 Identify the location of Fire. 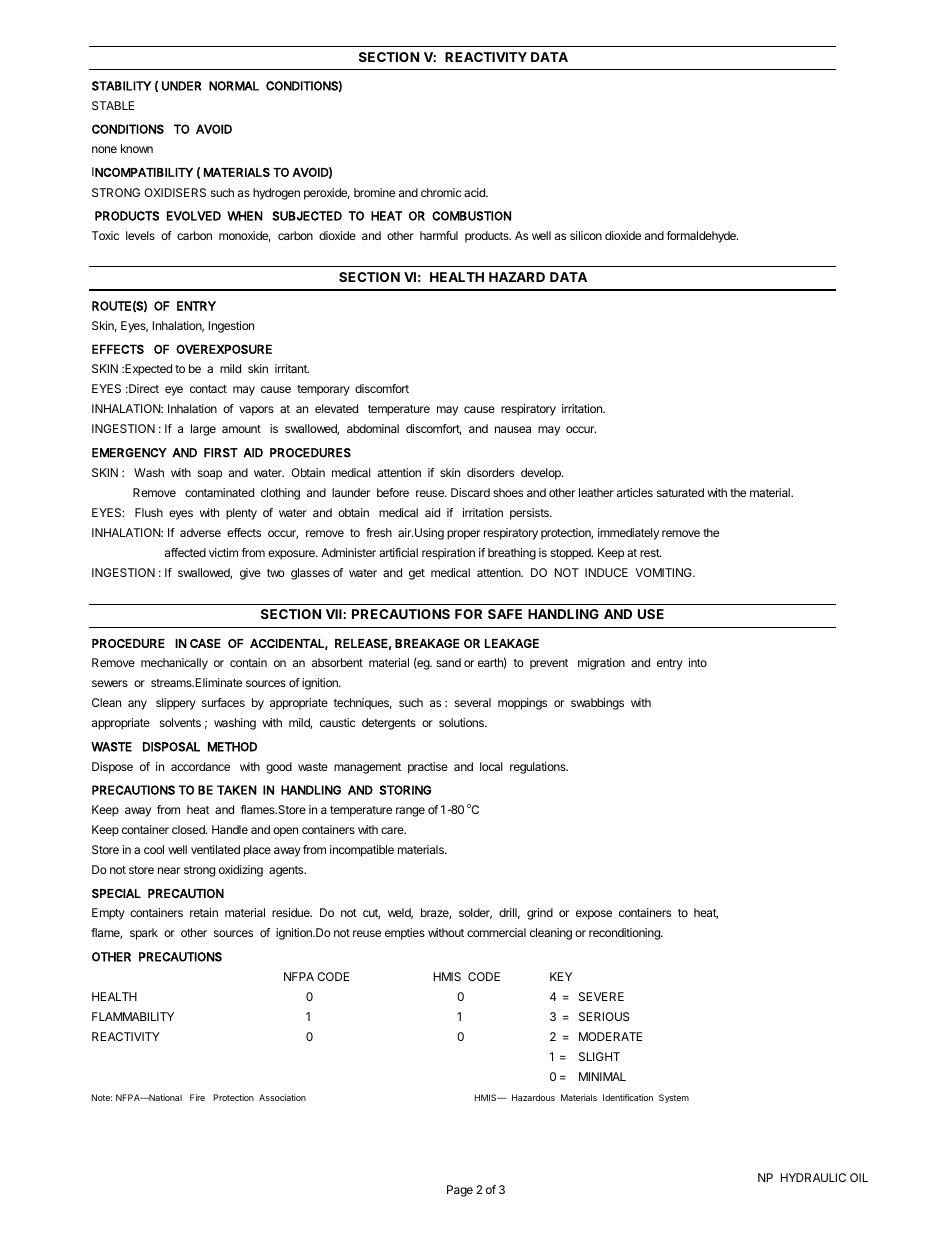
(197, 1097).
